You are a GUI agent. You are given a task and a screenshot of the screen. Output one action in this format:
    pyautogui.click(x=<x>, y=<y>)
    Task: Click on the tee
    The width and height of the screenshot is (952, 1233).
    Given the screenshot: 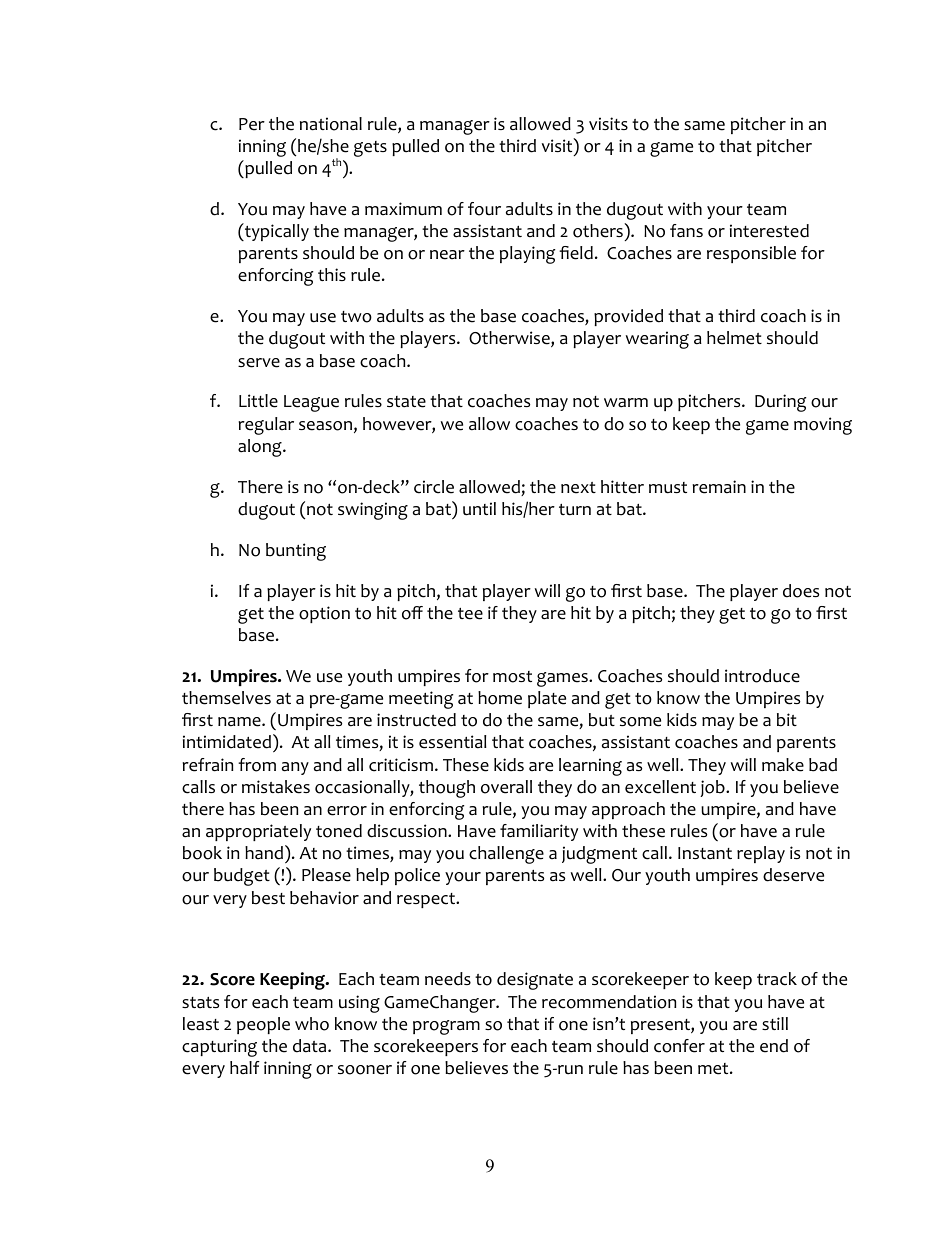 What is the action you would take?
    pyautogui.click(x=470, y=614)
